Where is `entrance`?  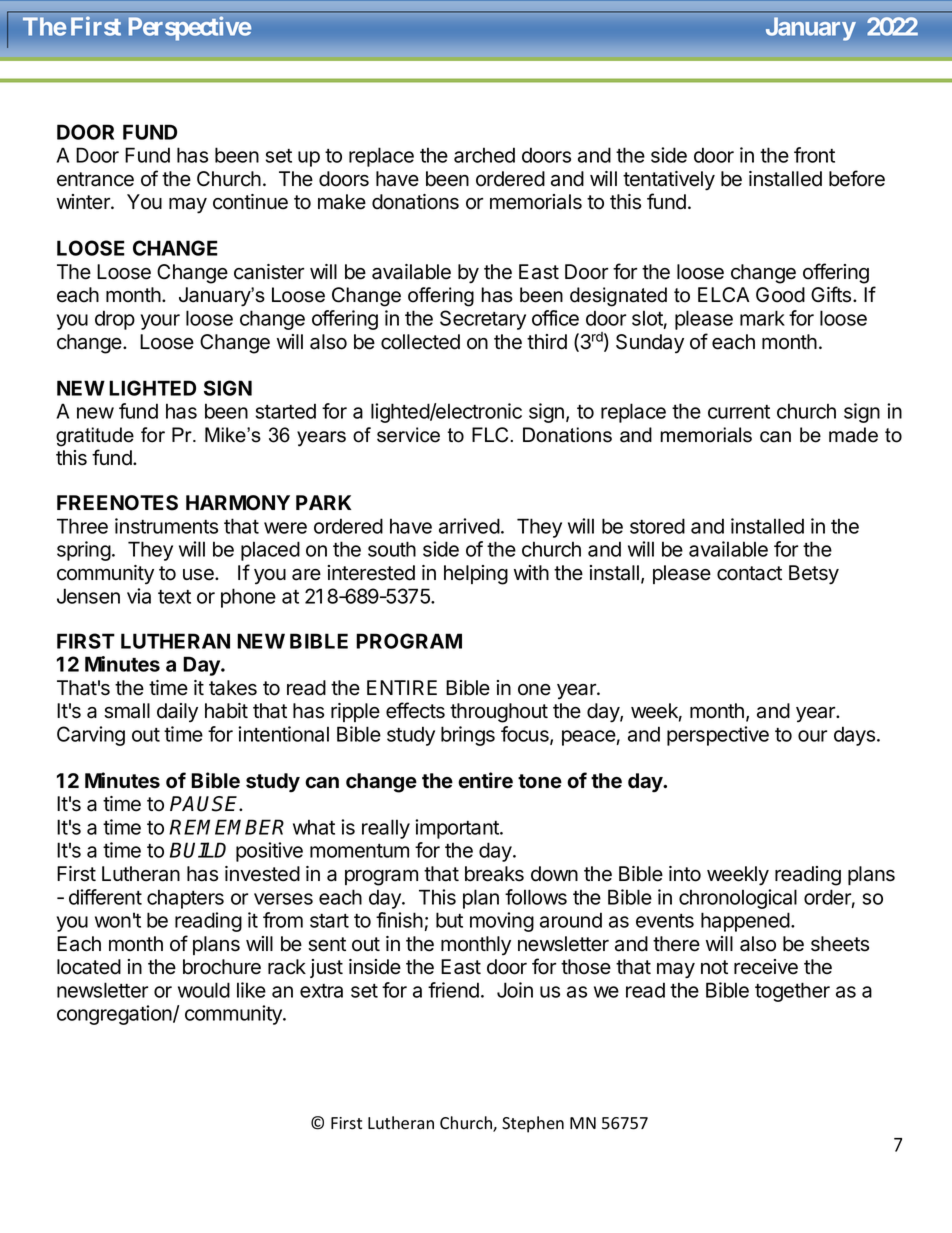
entrance is located at coordinates (95, 179).
